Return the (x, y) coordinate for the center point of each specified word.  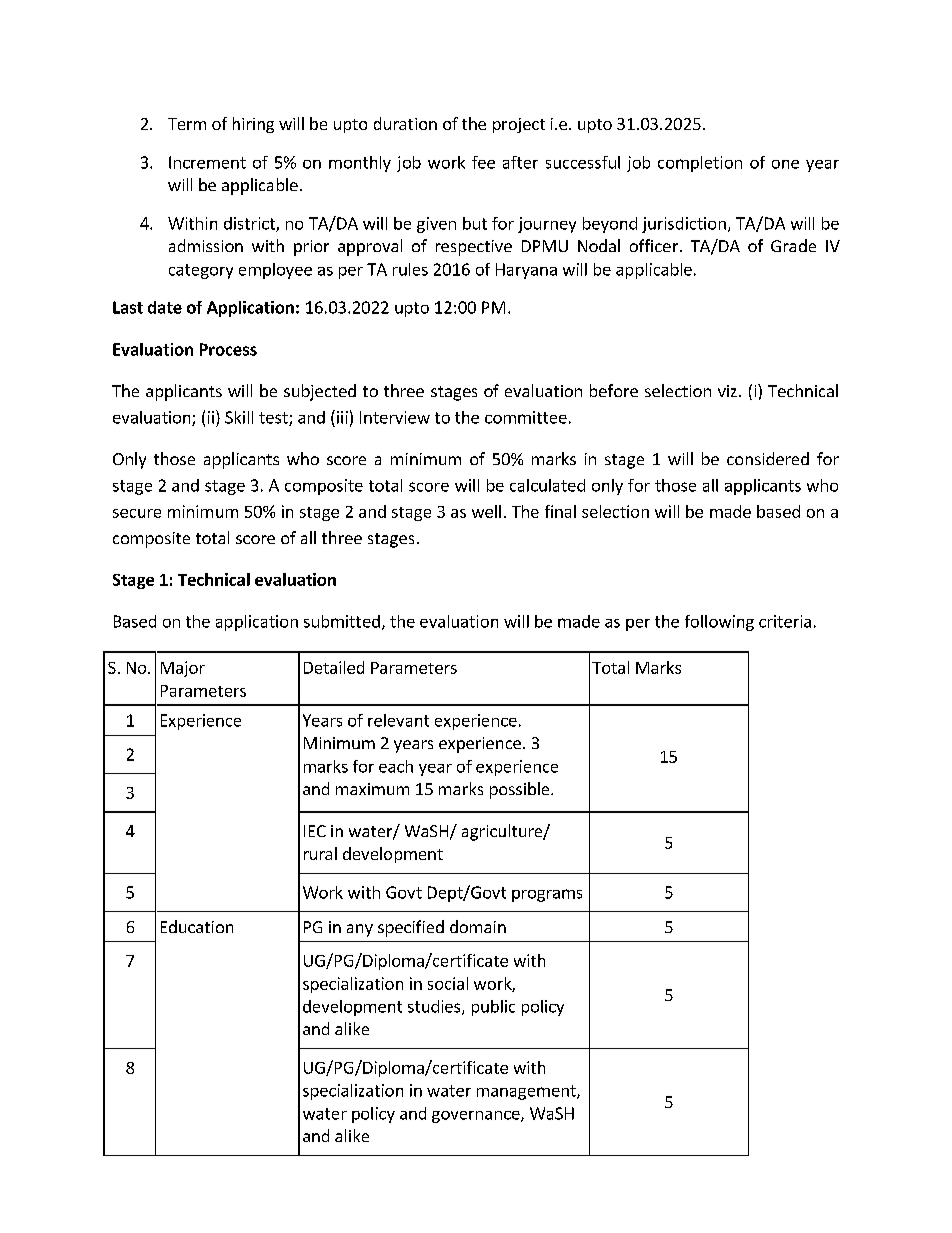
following (719, 623)
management (527, 1092)
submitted (342, 621)
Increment (207, 162)
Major (183, 669)
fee (483, 162)
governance (477, 1117)
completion (700, 164)
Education (197, 926)
